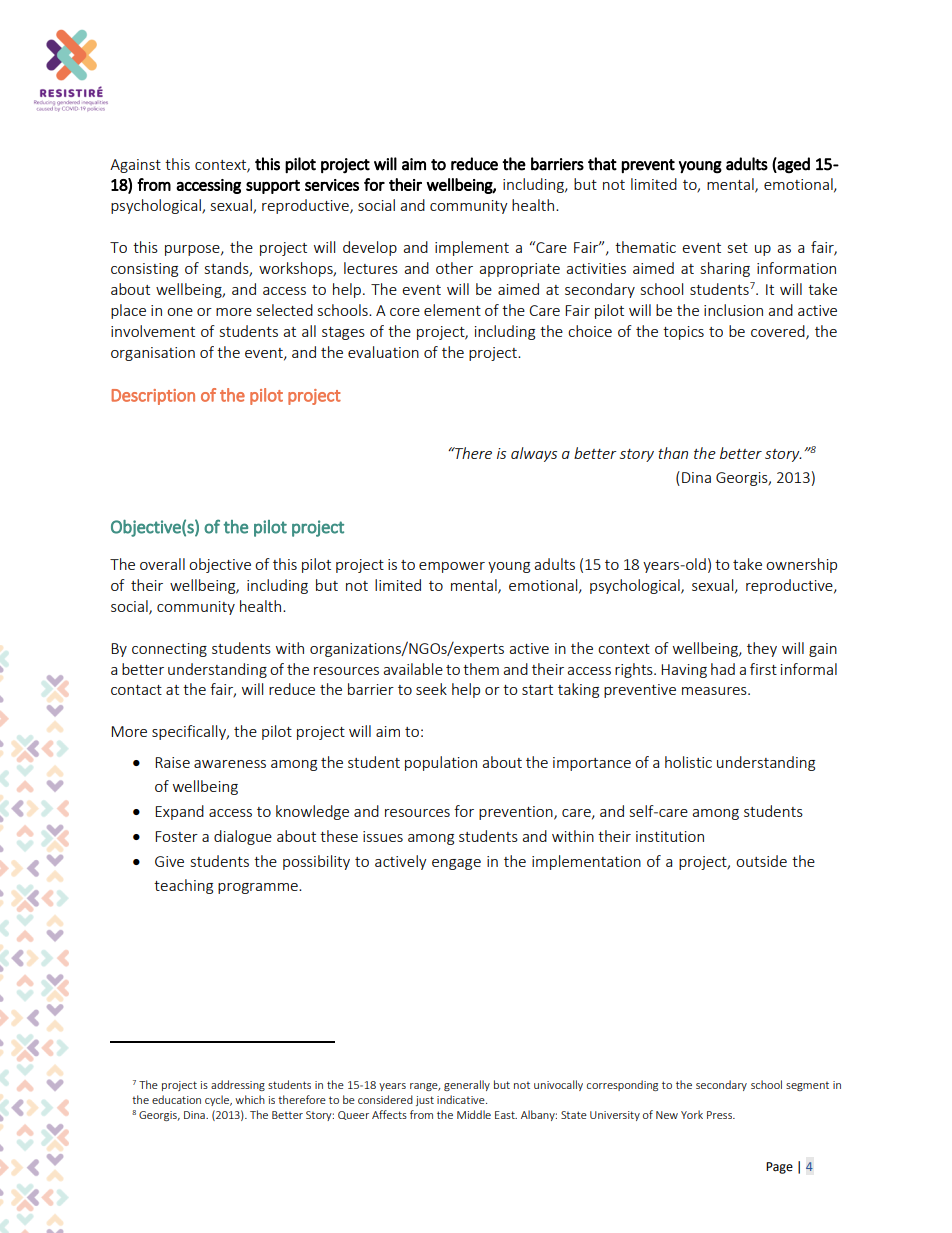  I want to click on other, so click(454, 268).
